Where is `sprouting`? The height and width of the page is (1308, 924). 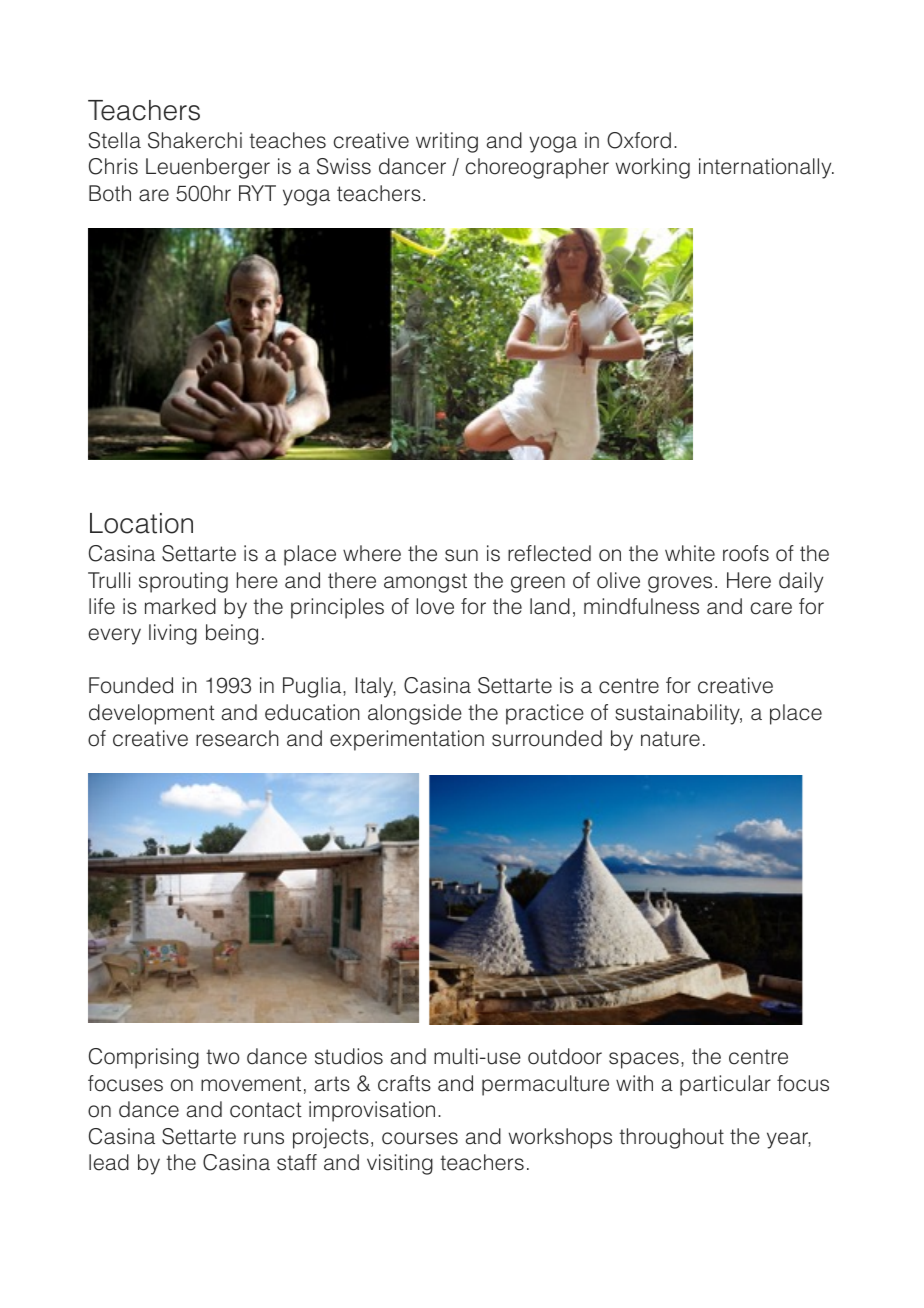 sprouting is located at coordinates (183, 582).
